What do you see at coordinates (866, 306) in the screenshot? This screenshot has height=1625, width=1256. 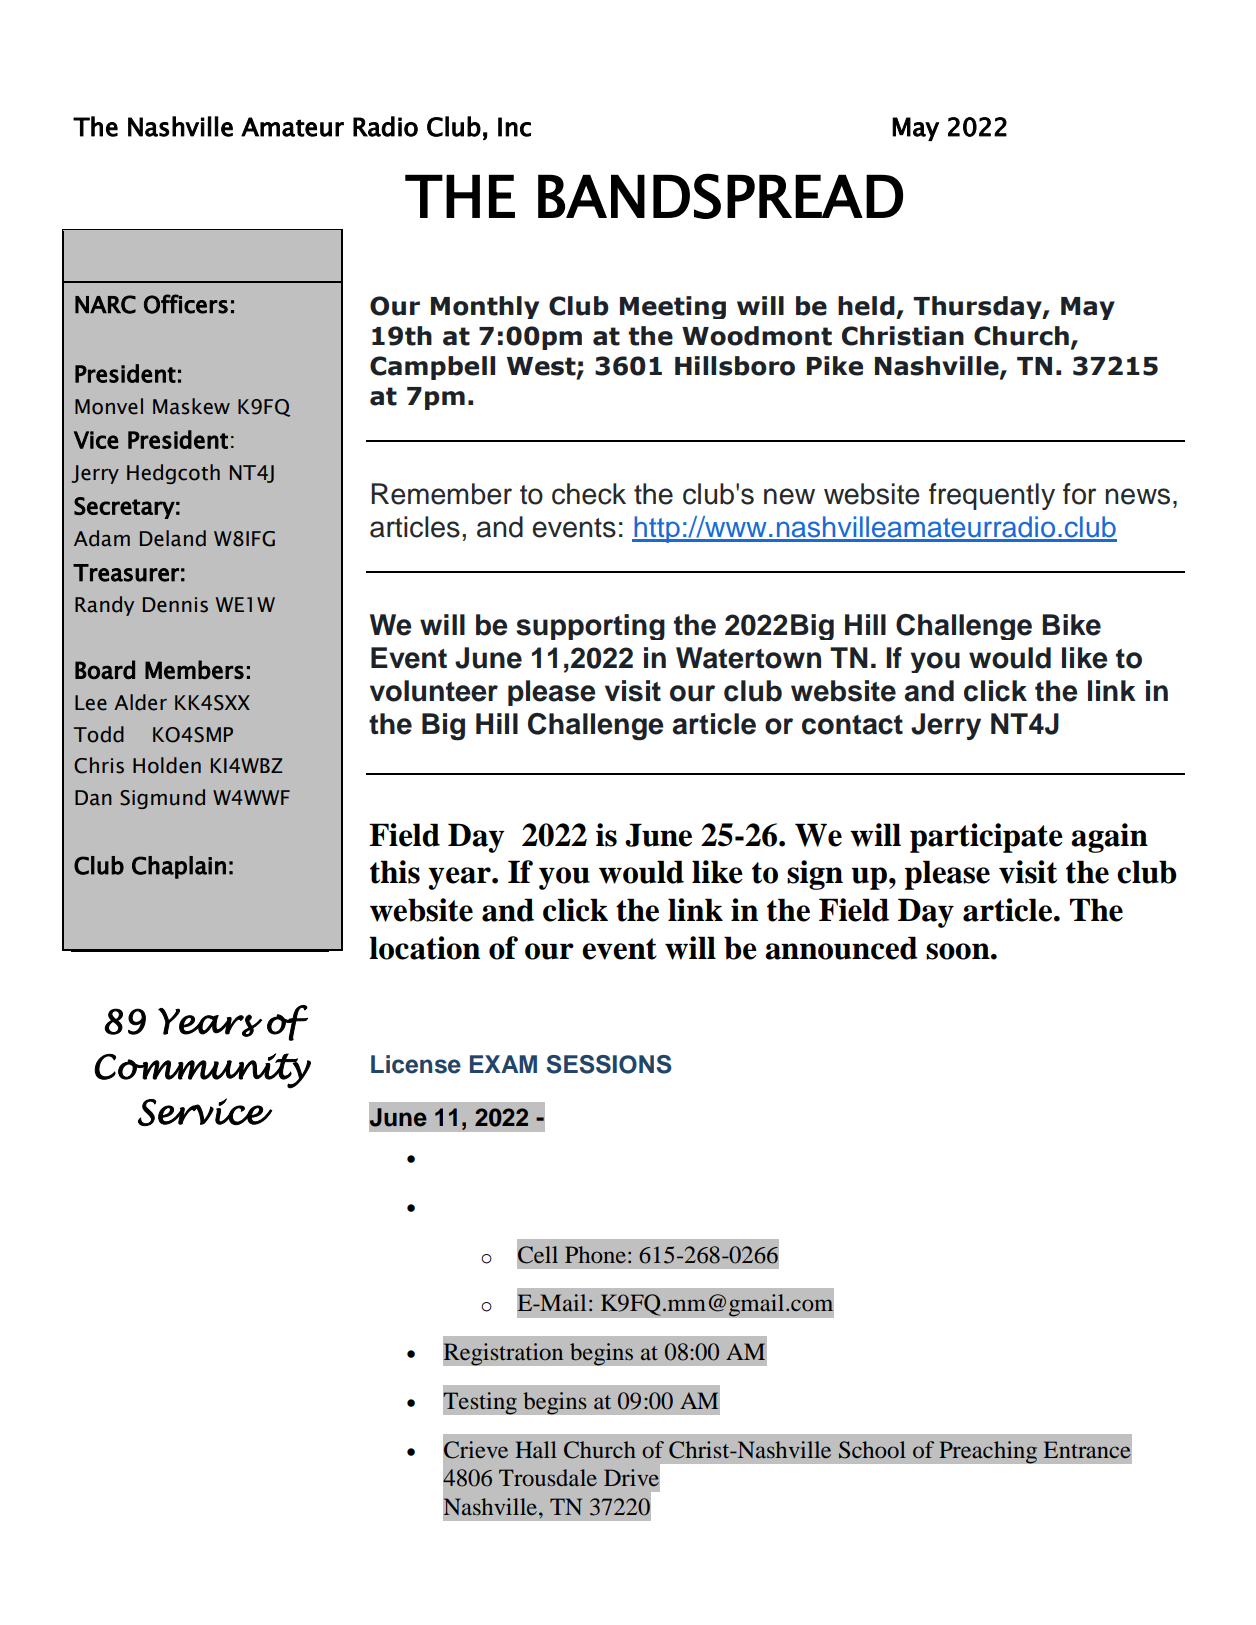 I see `held` at bounding box center [866, 306].
